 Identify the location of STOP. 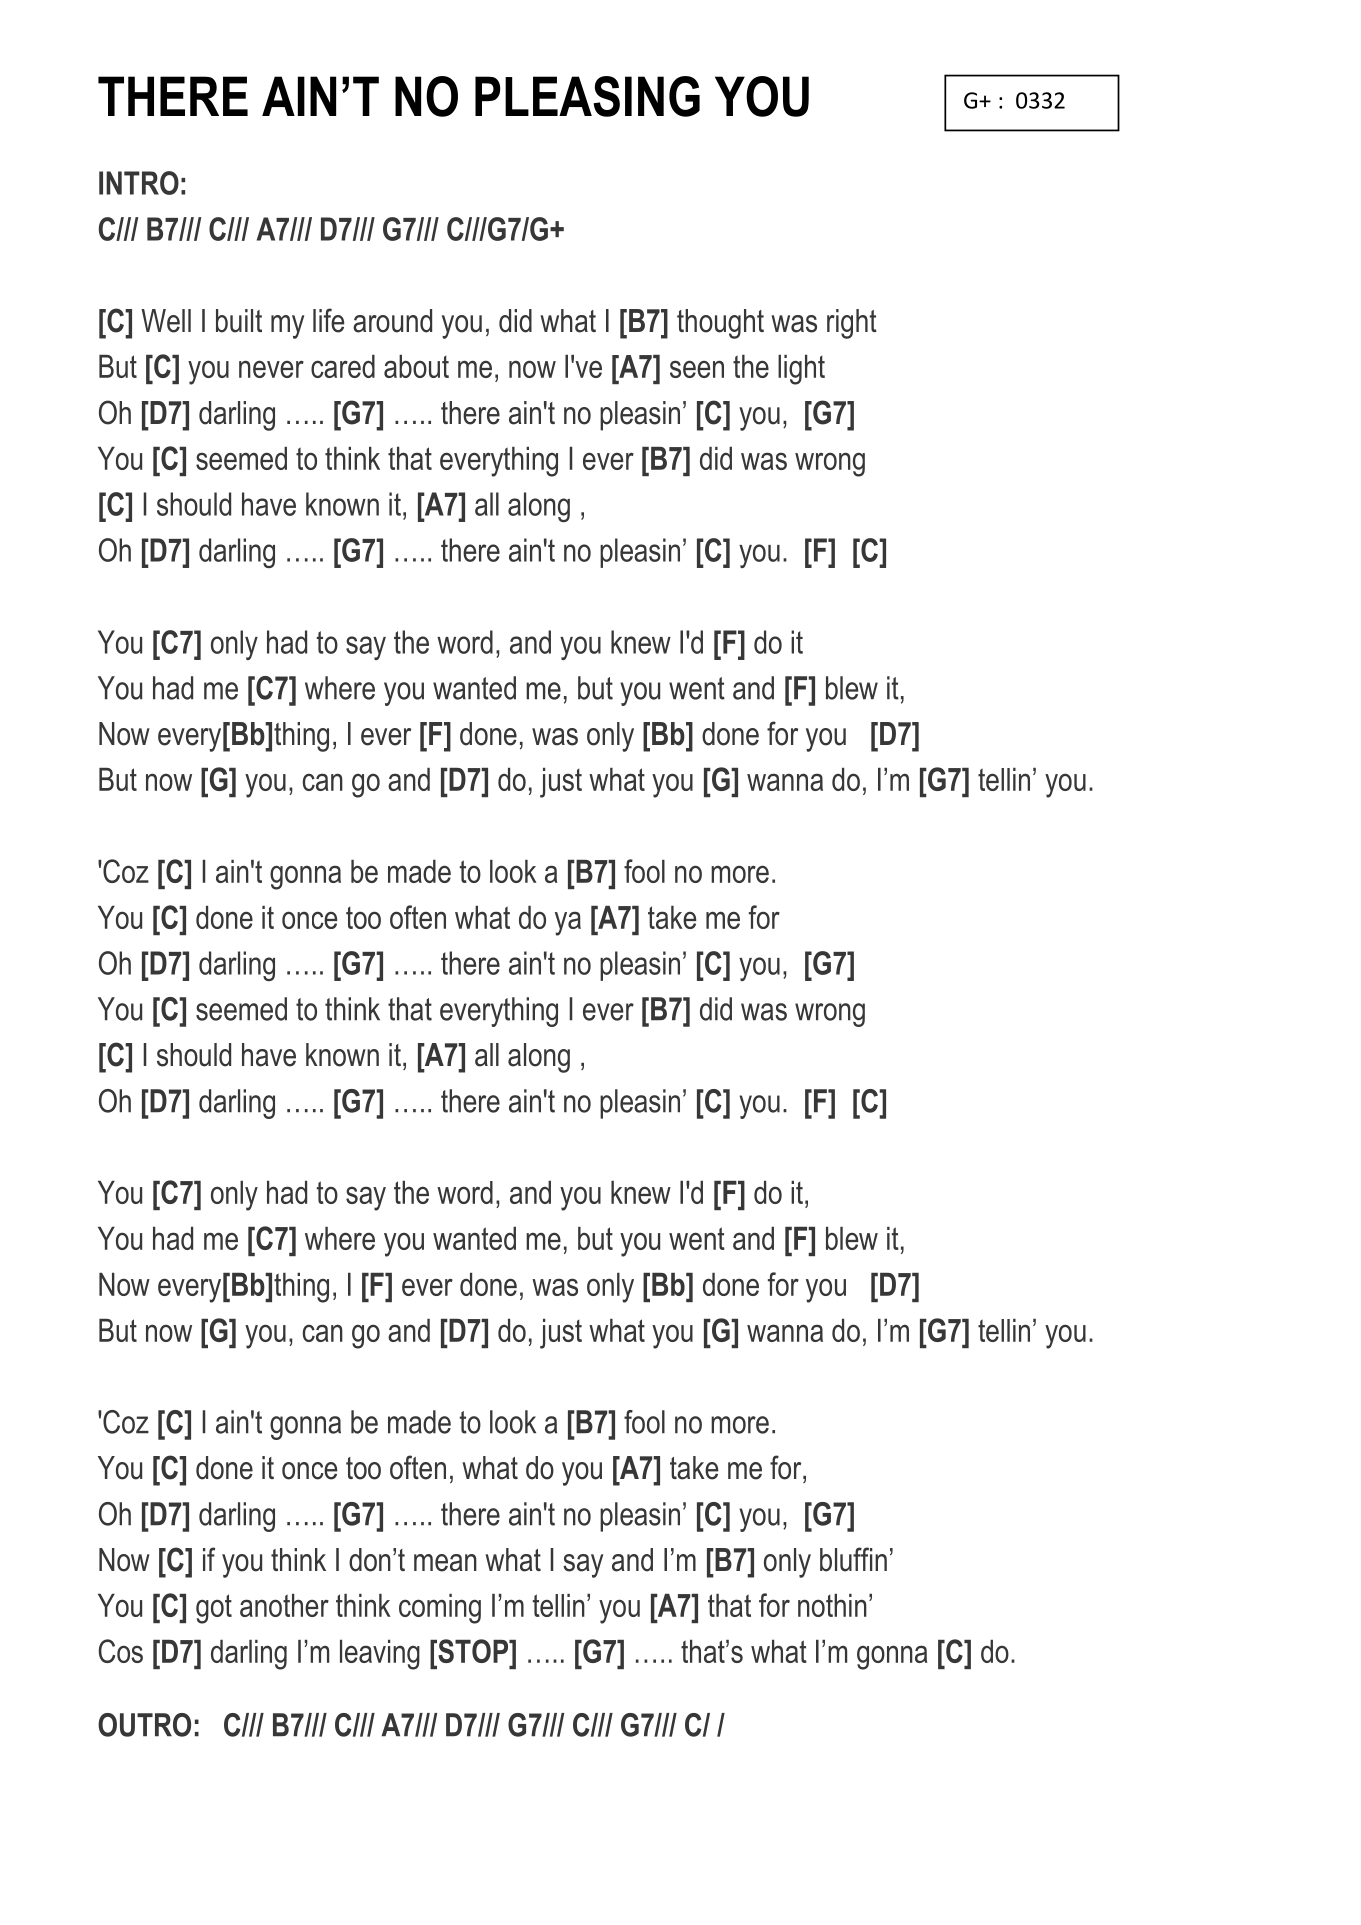
(473, 1651).
